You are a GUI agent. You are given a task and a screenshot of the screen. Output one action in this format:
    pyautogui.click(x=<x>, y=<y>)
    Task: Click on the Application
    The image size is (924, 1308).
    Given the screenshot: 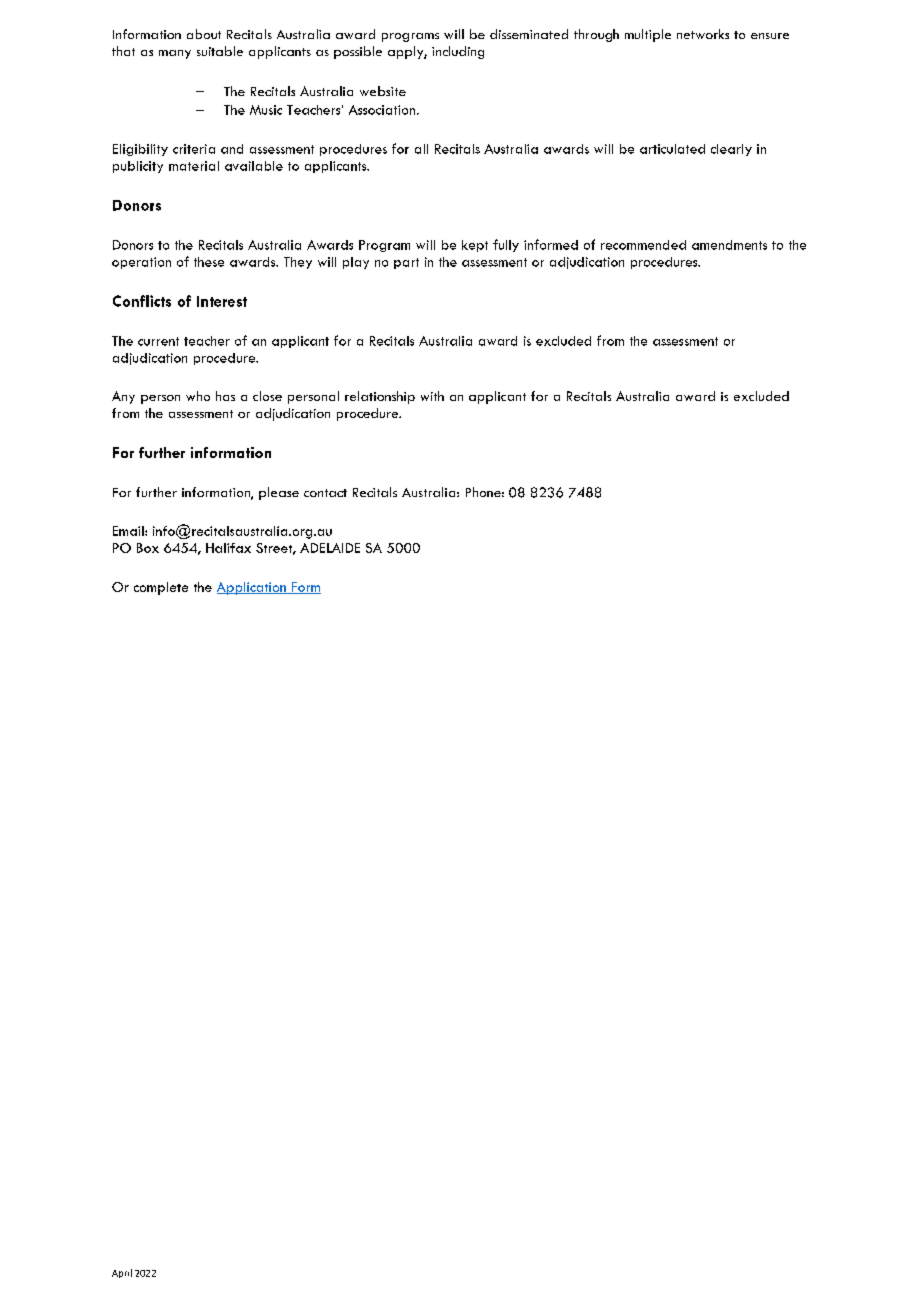 What is the action you would take?
    pyautogui.click(x=252, y=588)
